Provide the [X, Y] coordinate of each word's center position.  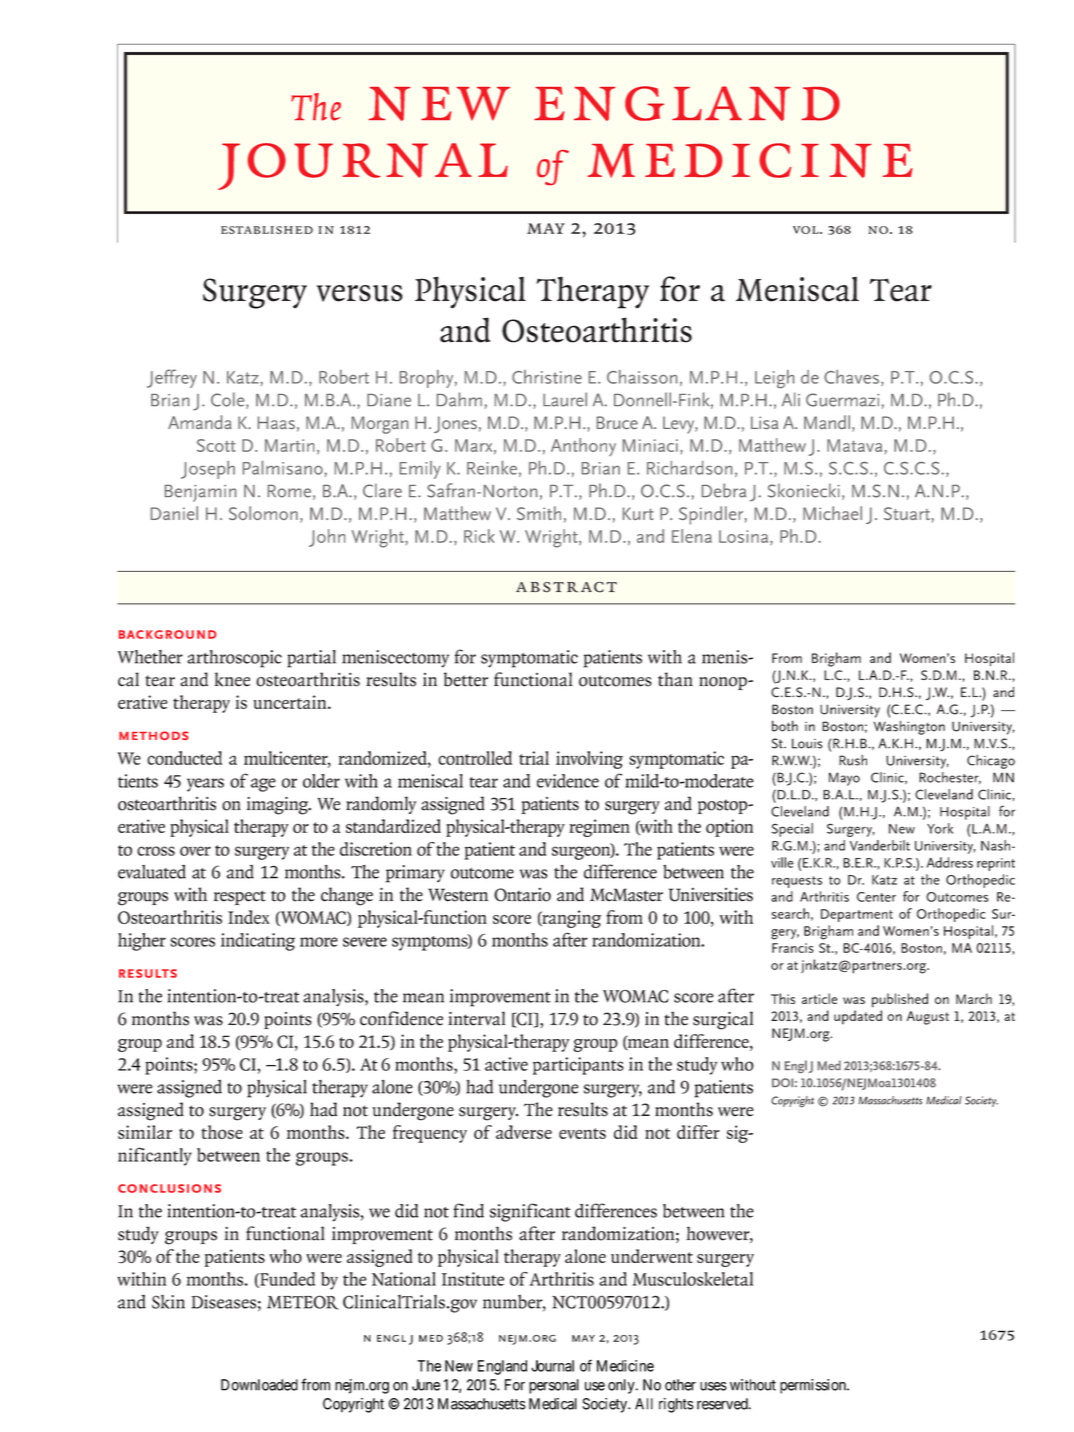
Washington [909, 727]
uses [713, 1386]
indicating [258, 942]
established [267, 230]
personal [554, 1386]
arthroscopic [234, 659]
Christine [547, 377]
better [466, 679]
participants [578, 1066]
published [900, 1000]
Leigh [774, 379]
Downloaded [259, 1385]
